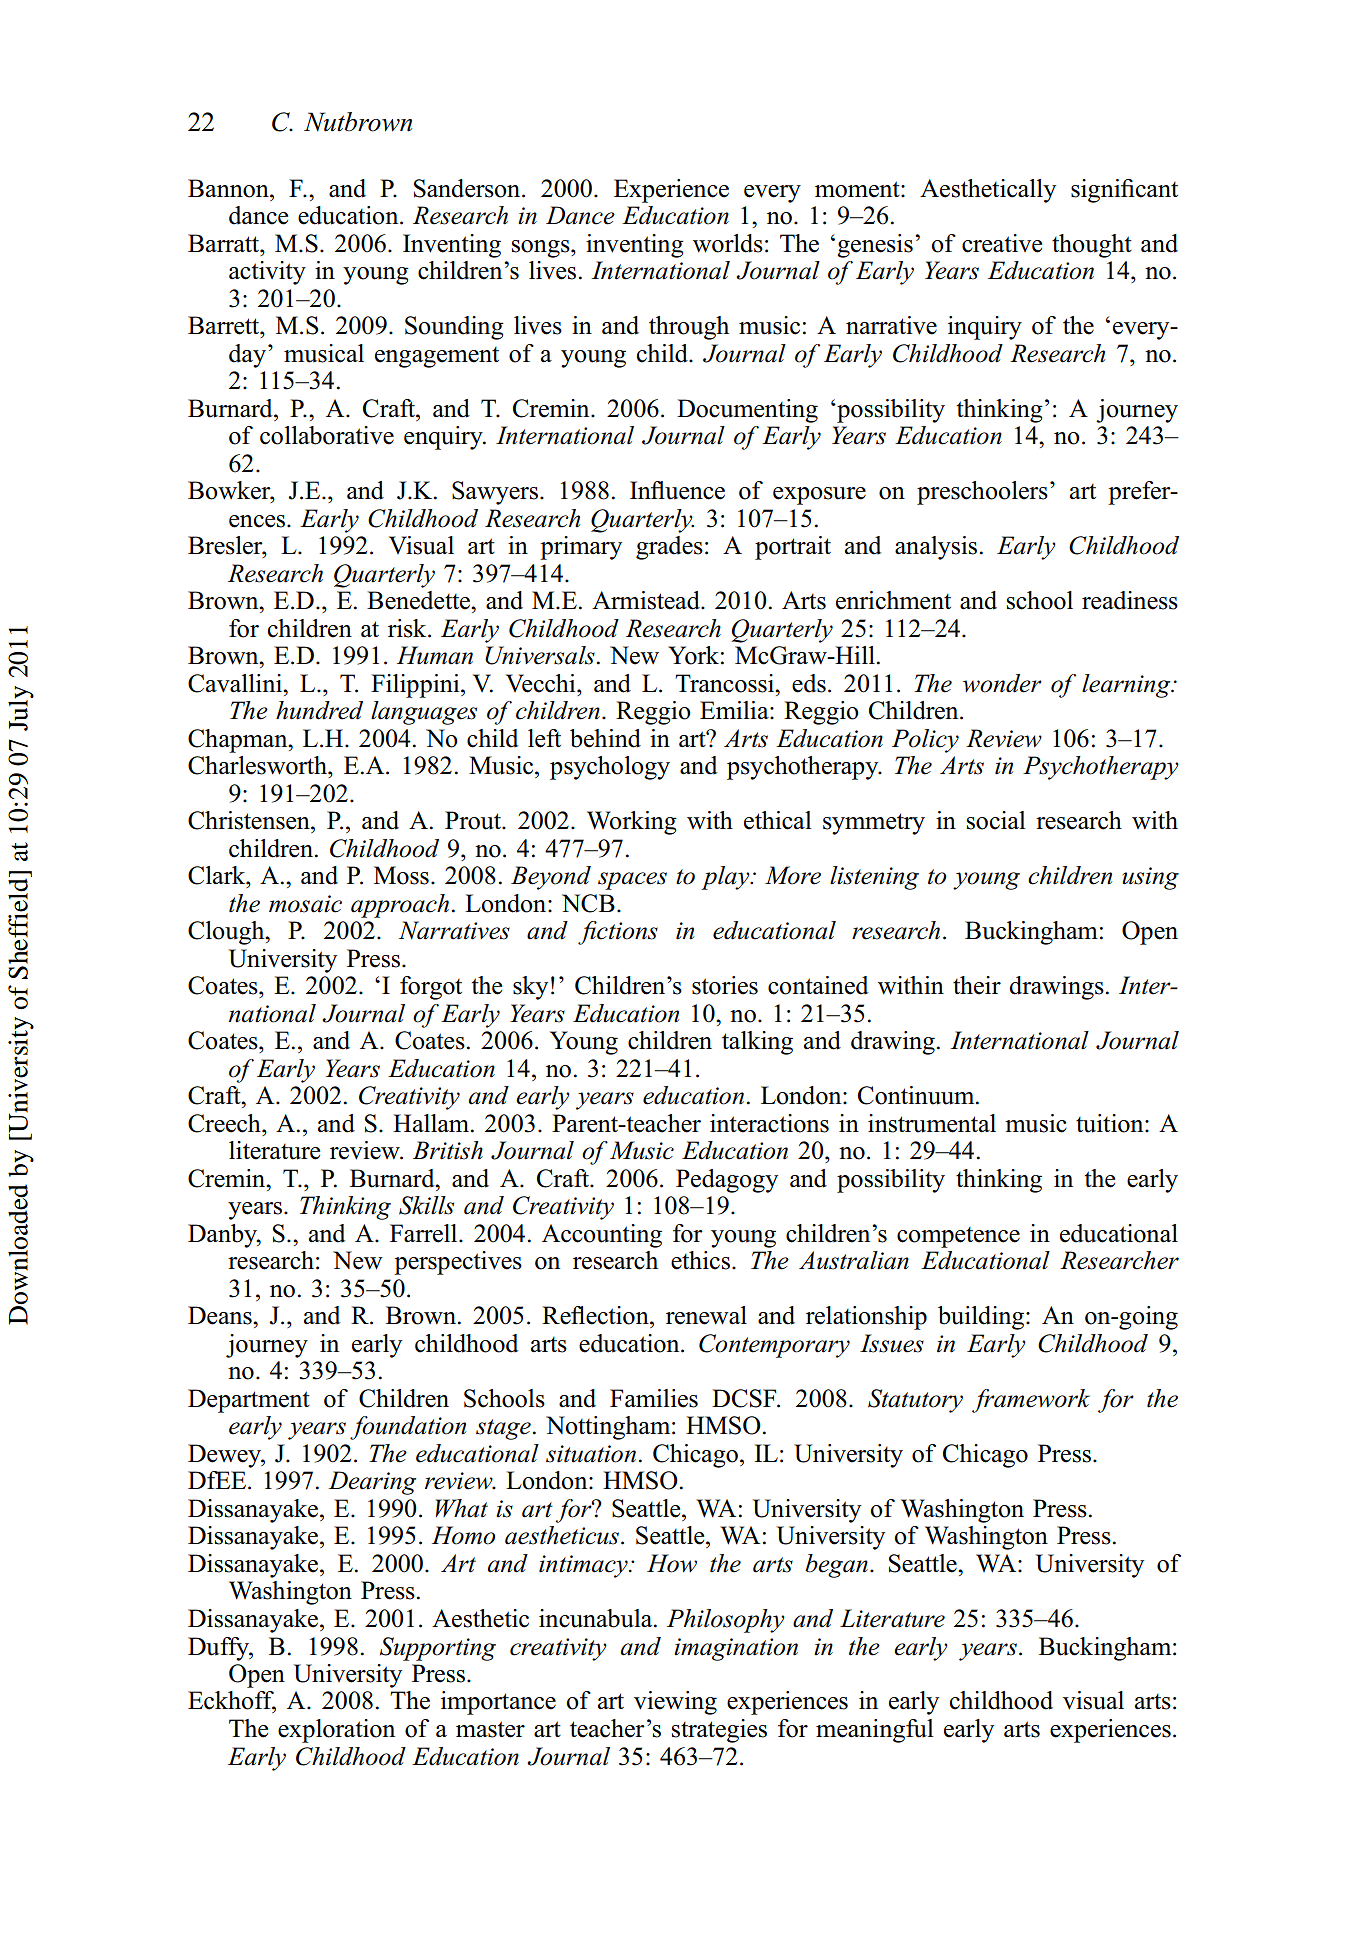 Image resolution: width=1362 pixels, height=1941 pixels. What do you see at coordinates (400, 906) in the document?
I see `approach` at bounding box center [400, 906].
